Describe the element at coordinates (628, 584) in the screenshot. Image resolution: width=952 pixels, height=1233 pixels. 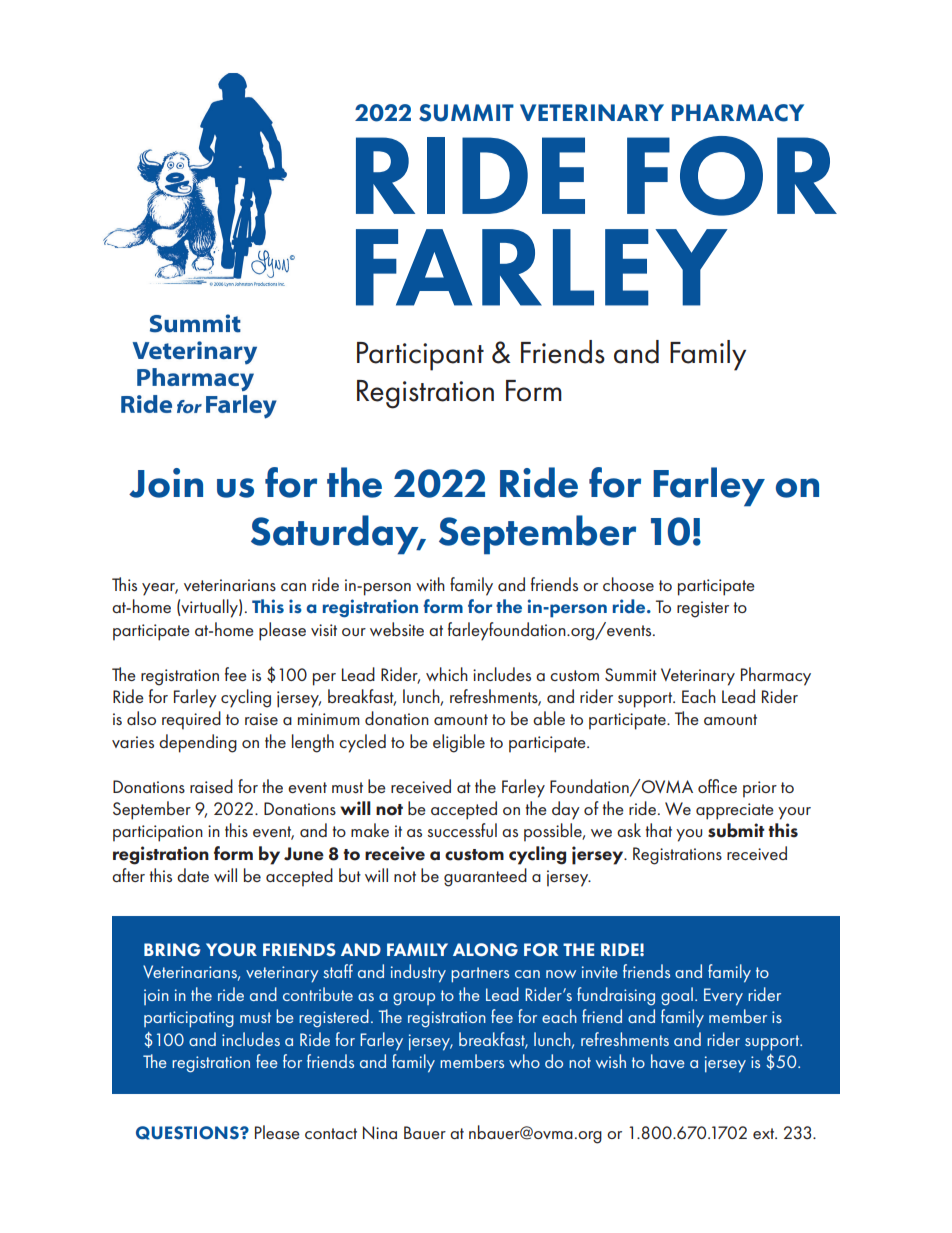
I see `choose` at that location.
